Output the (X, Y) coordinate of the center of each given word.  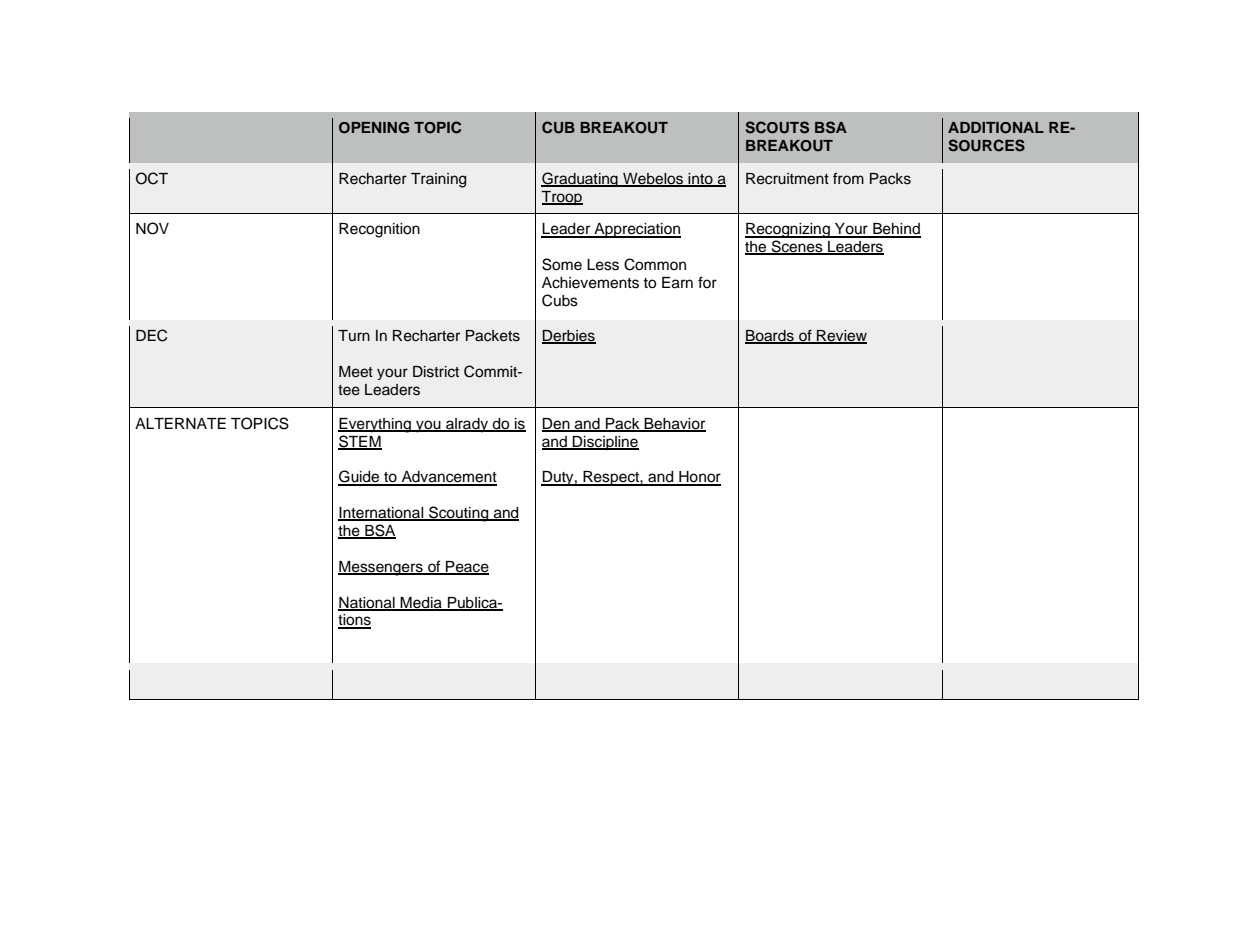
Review (841, 337)
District (436, 372)
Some (562, 264)
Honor (699, 478)
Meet (356, 372)
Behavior (674, 424)
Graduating (580, 179)
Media (421, 603)
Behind (896, 230)
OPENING (374, 128)
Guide (360, 477)
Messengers (381, 568)
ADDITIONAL (996, 128)
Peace (466, 568)
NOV (152, 228)
